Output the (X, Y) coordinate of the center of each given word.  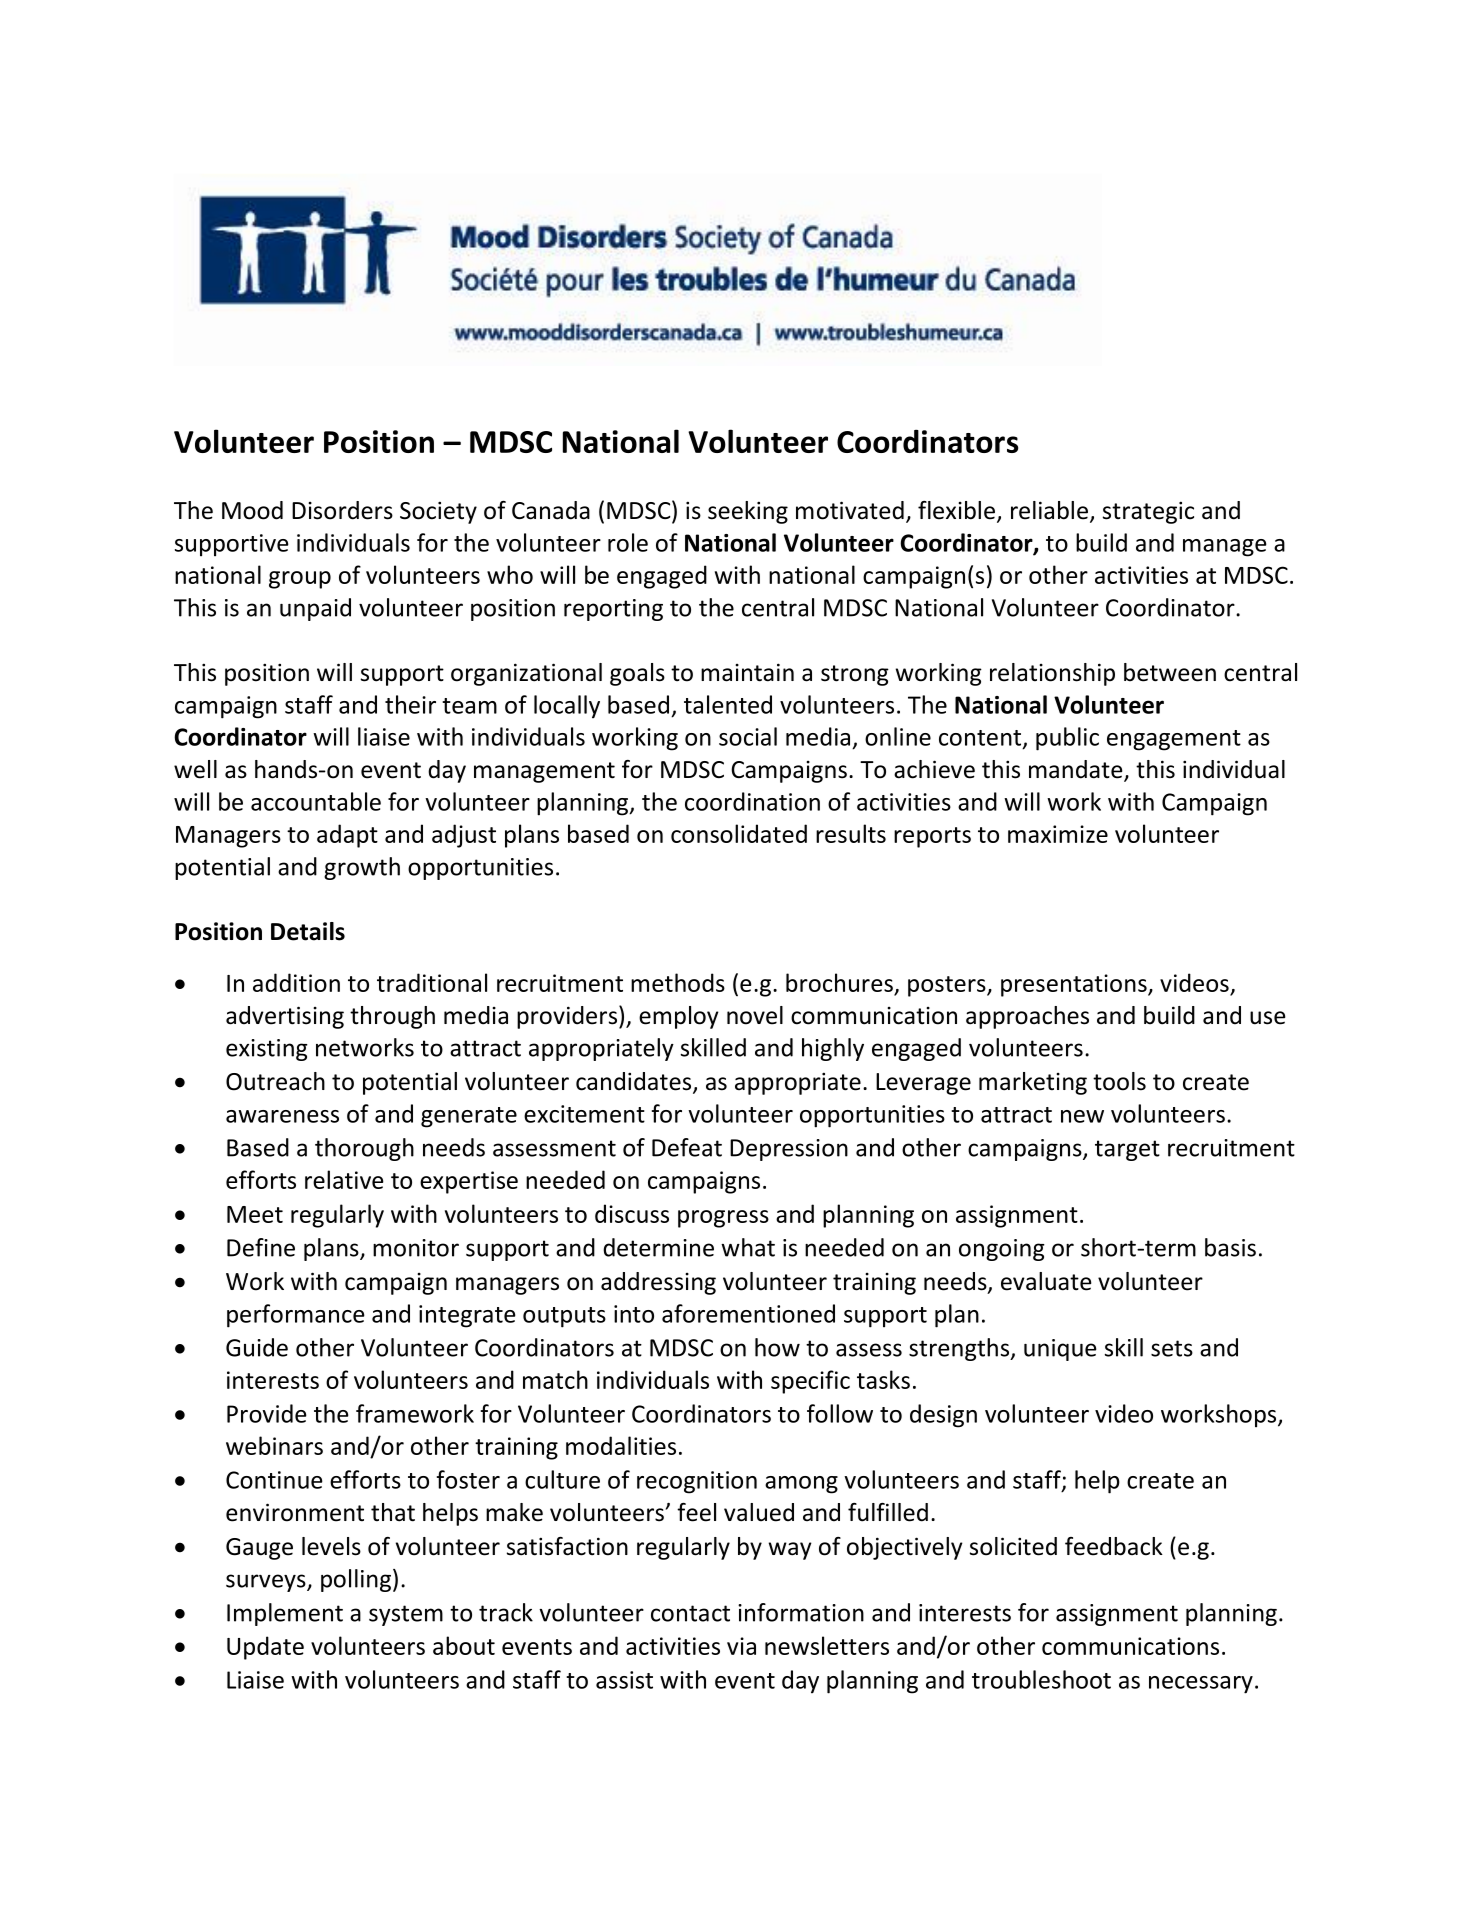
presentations (1075, 985)
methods (678, 982)
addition (296, 982)
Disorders (342, 510)
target (1127, 1150)
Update (265, 1648)
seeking (748, 512)
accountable (316, 801)
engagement (1174, 740)
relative (344, 1179)
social (748, 736)
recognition (697, 1482)
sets (1172, 1348)
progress (723, 1219)
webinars (274, 1445)
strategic (1148, 512)
